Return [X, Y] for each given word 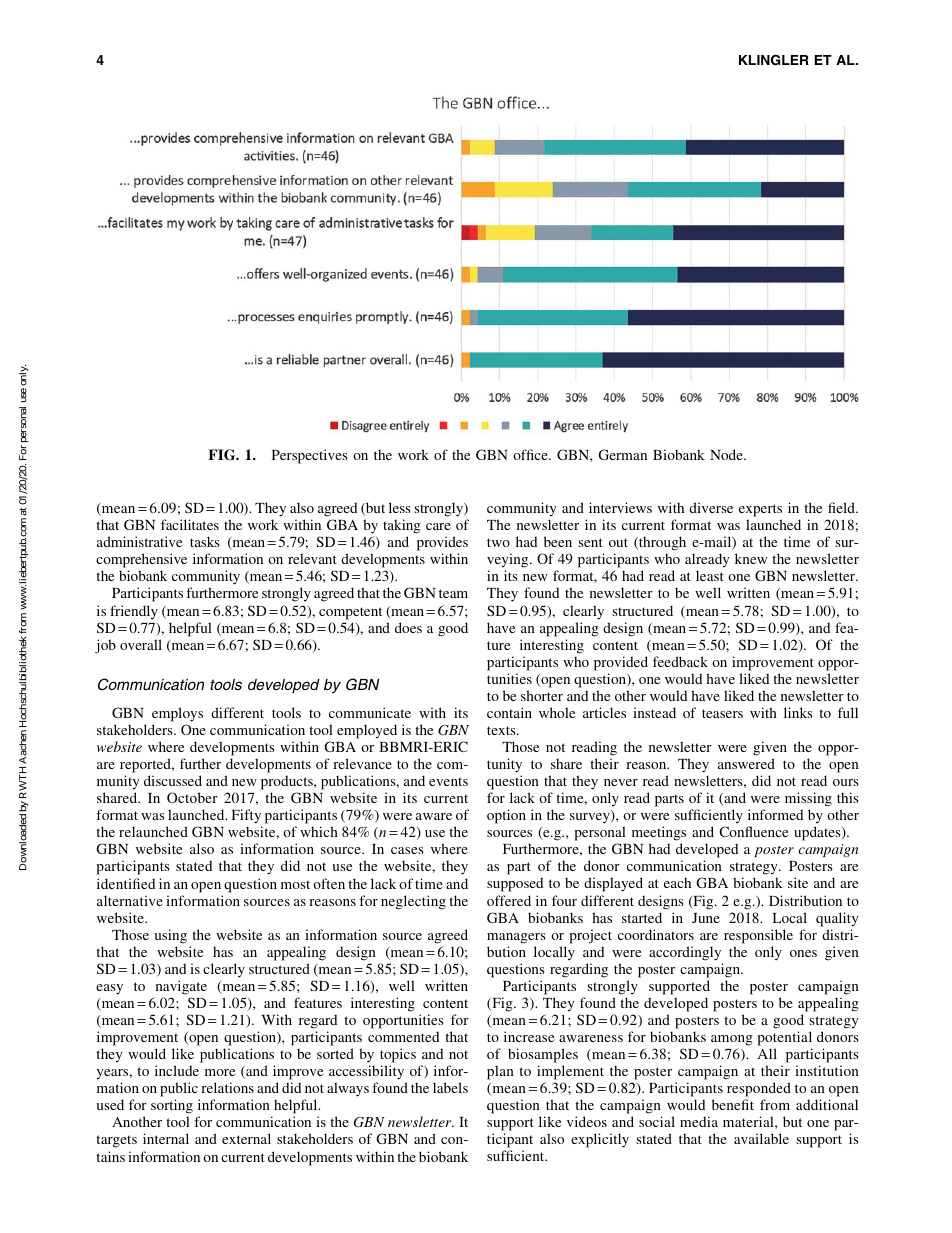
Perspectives [310, 456]
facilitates [190, 524]
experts [760, 510]
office [531, 454]
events [448, 781]
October [192, 797]
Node [727, 454]
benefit [733, 1104]
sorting [172, 1108]
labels [450, 1087]
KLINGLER [774, 60]
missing [808, 799]
